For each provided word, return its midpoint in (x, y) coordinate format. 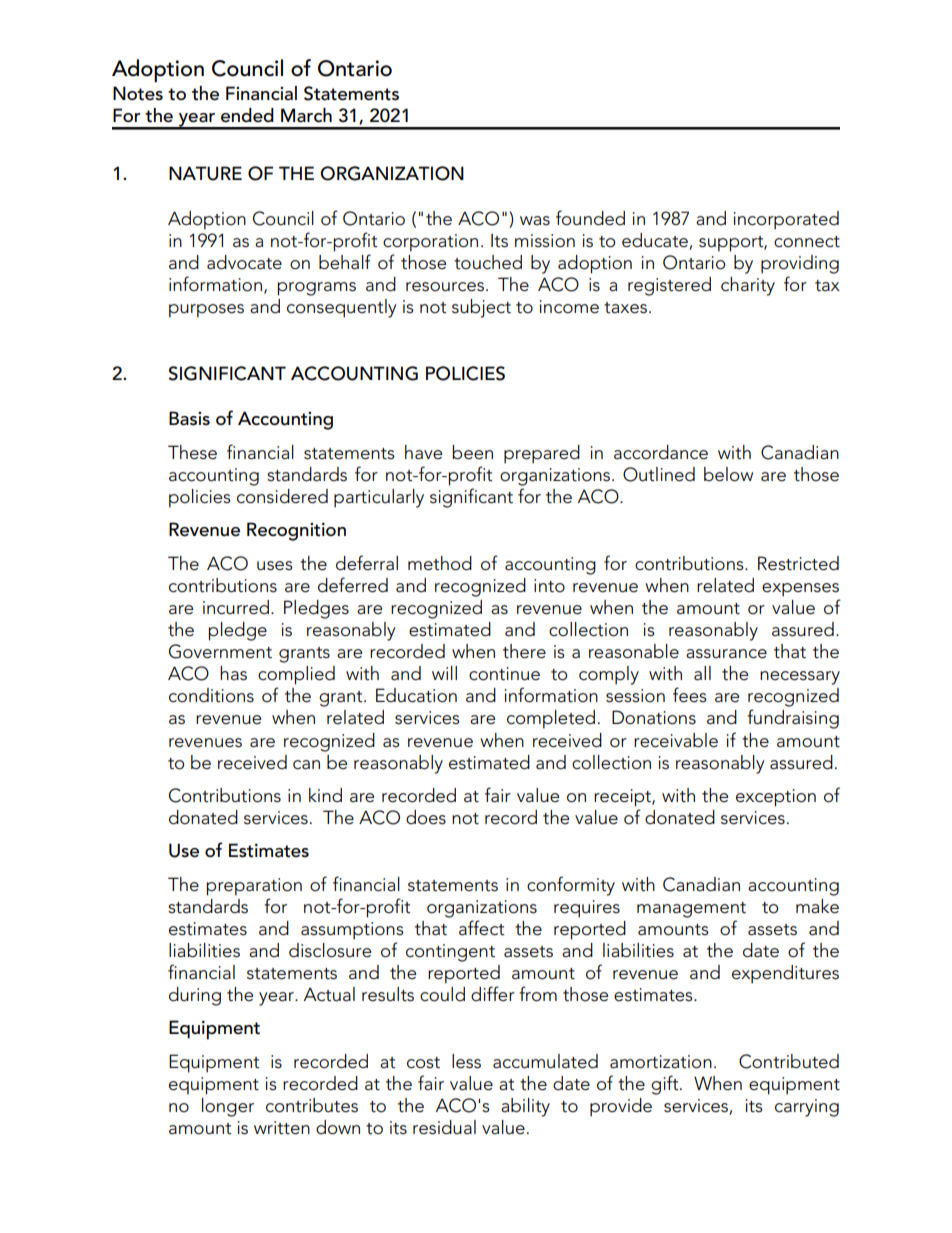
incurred (236, 607)
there (524, 651)
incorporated (786, 220)
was (535, 221)
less (466, 1061)
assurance (726, 654)
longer (228, 1107)
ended (247, 115)
